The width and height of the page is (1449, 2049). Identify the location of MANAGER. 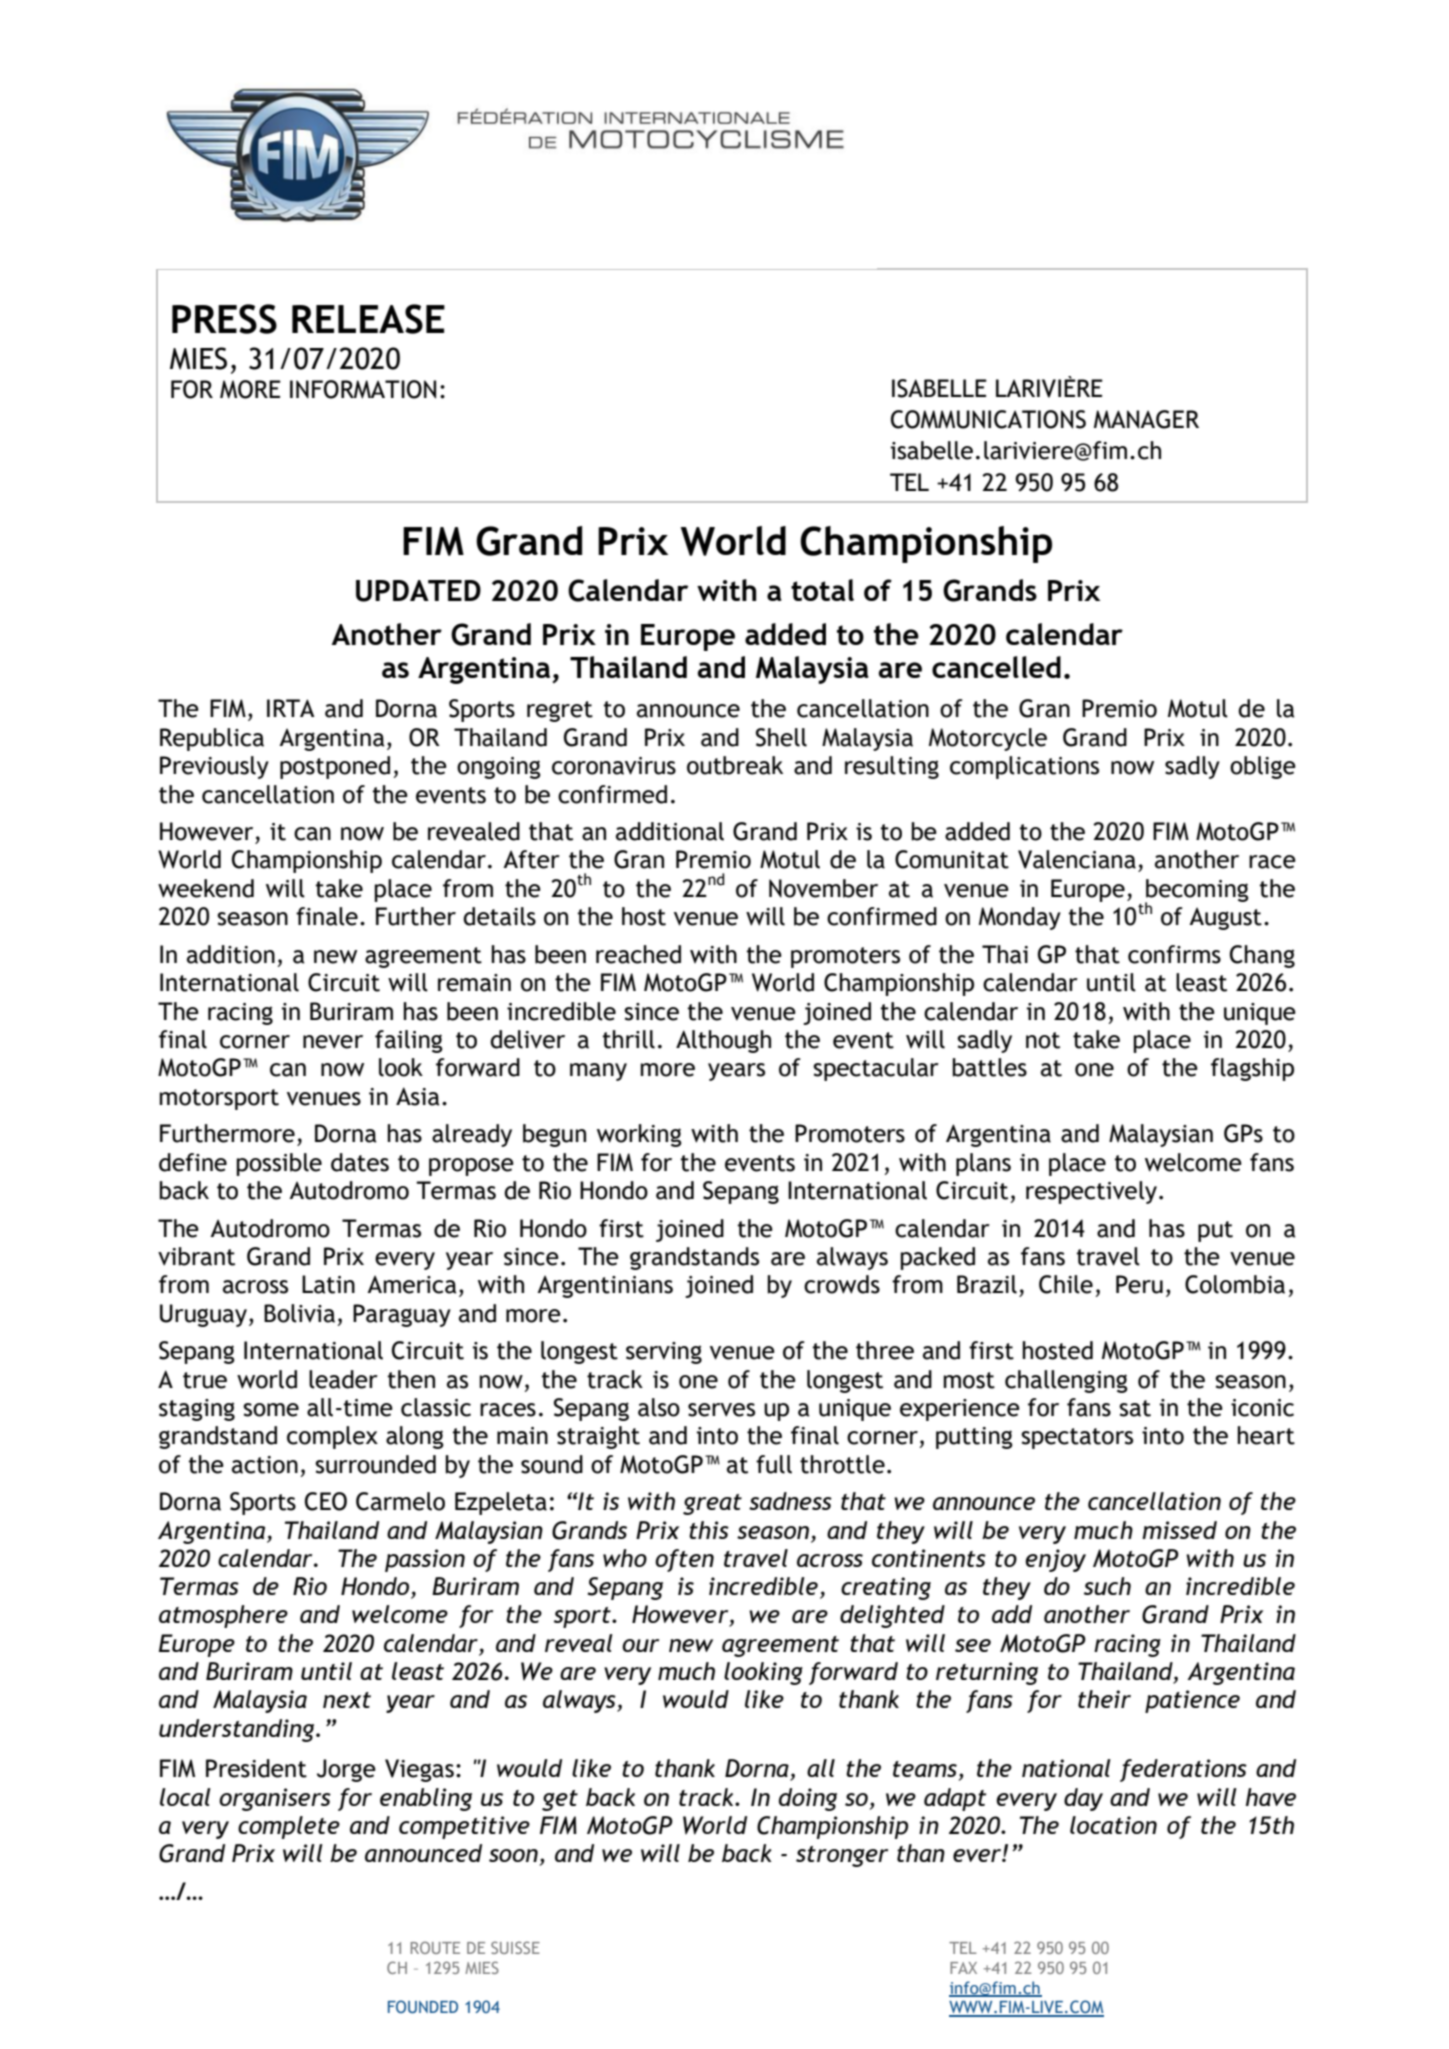
(1146, 419).
